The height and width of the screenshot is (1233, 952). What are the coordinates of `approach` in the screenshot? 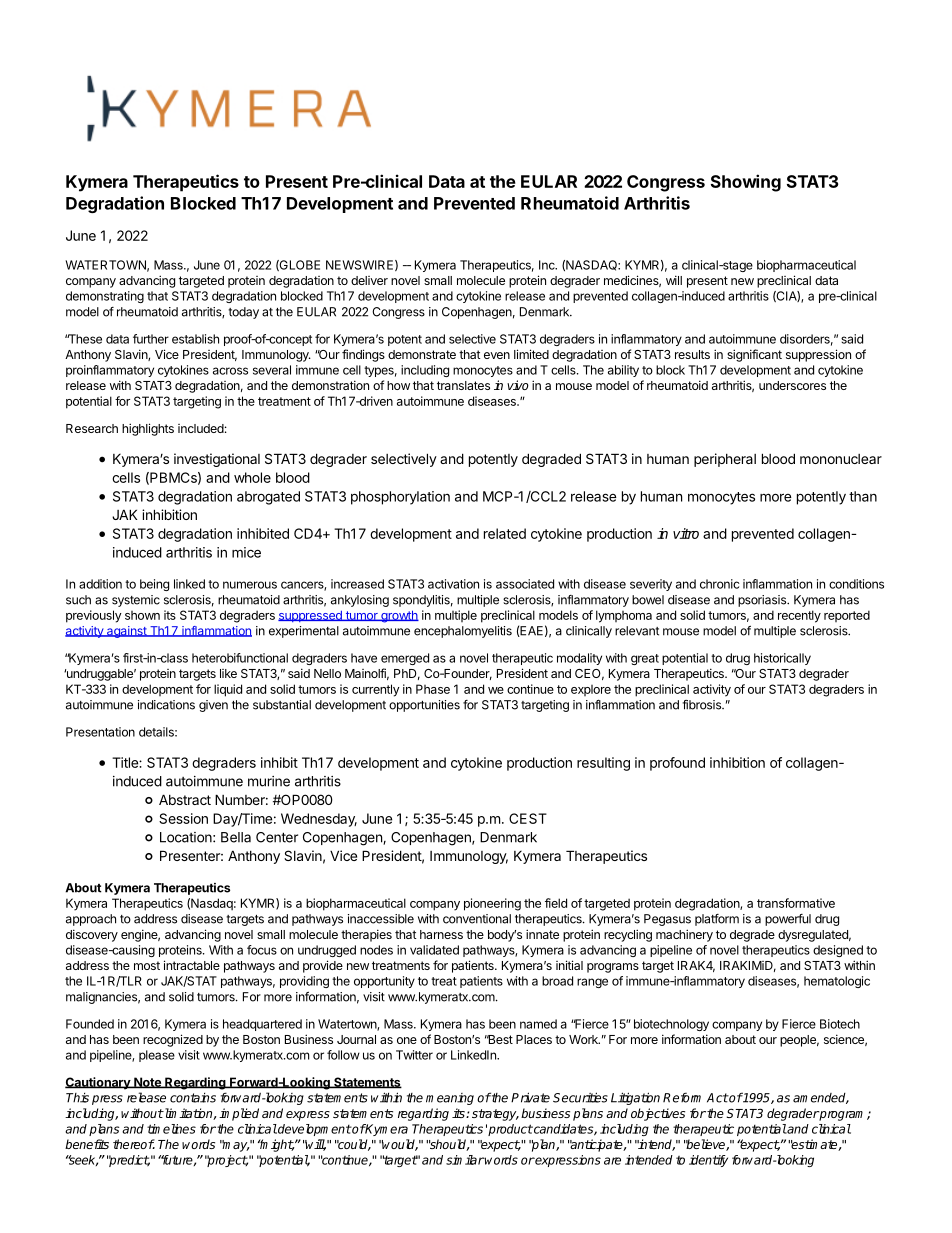 It's located at (91, 920).
